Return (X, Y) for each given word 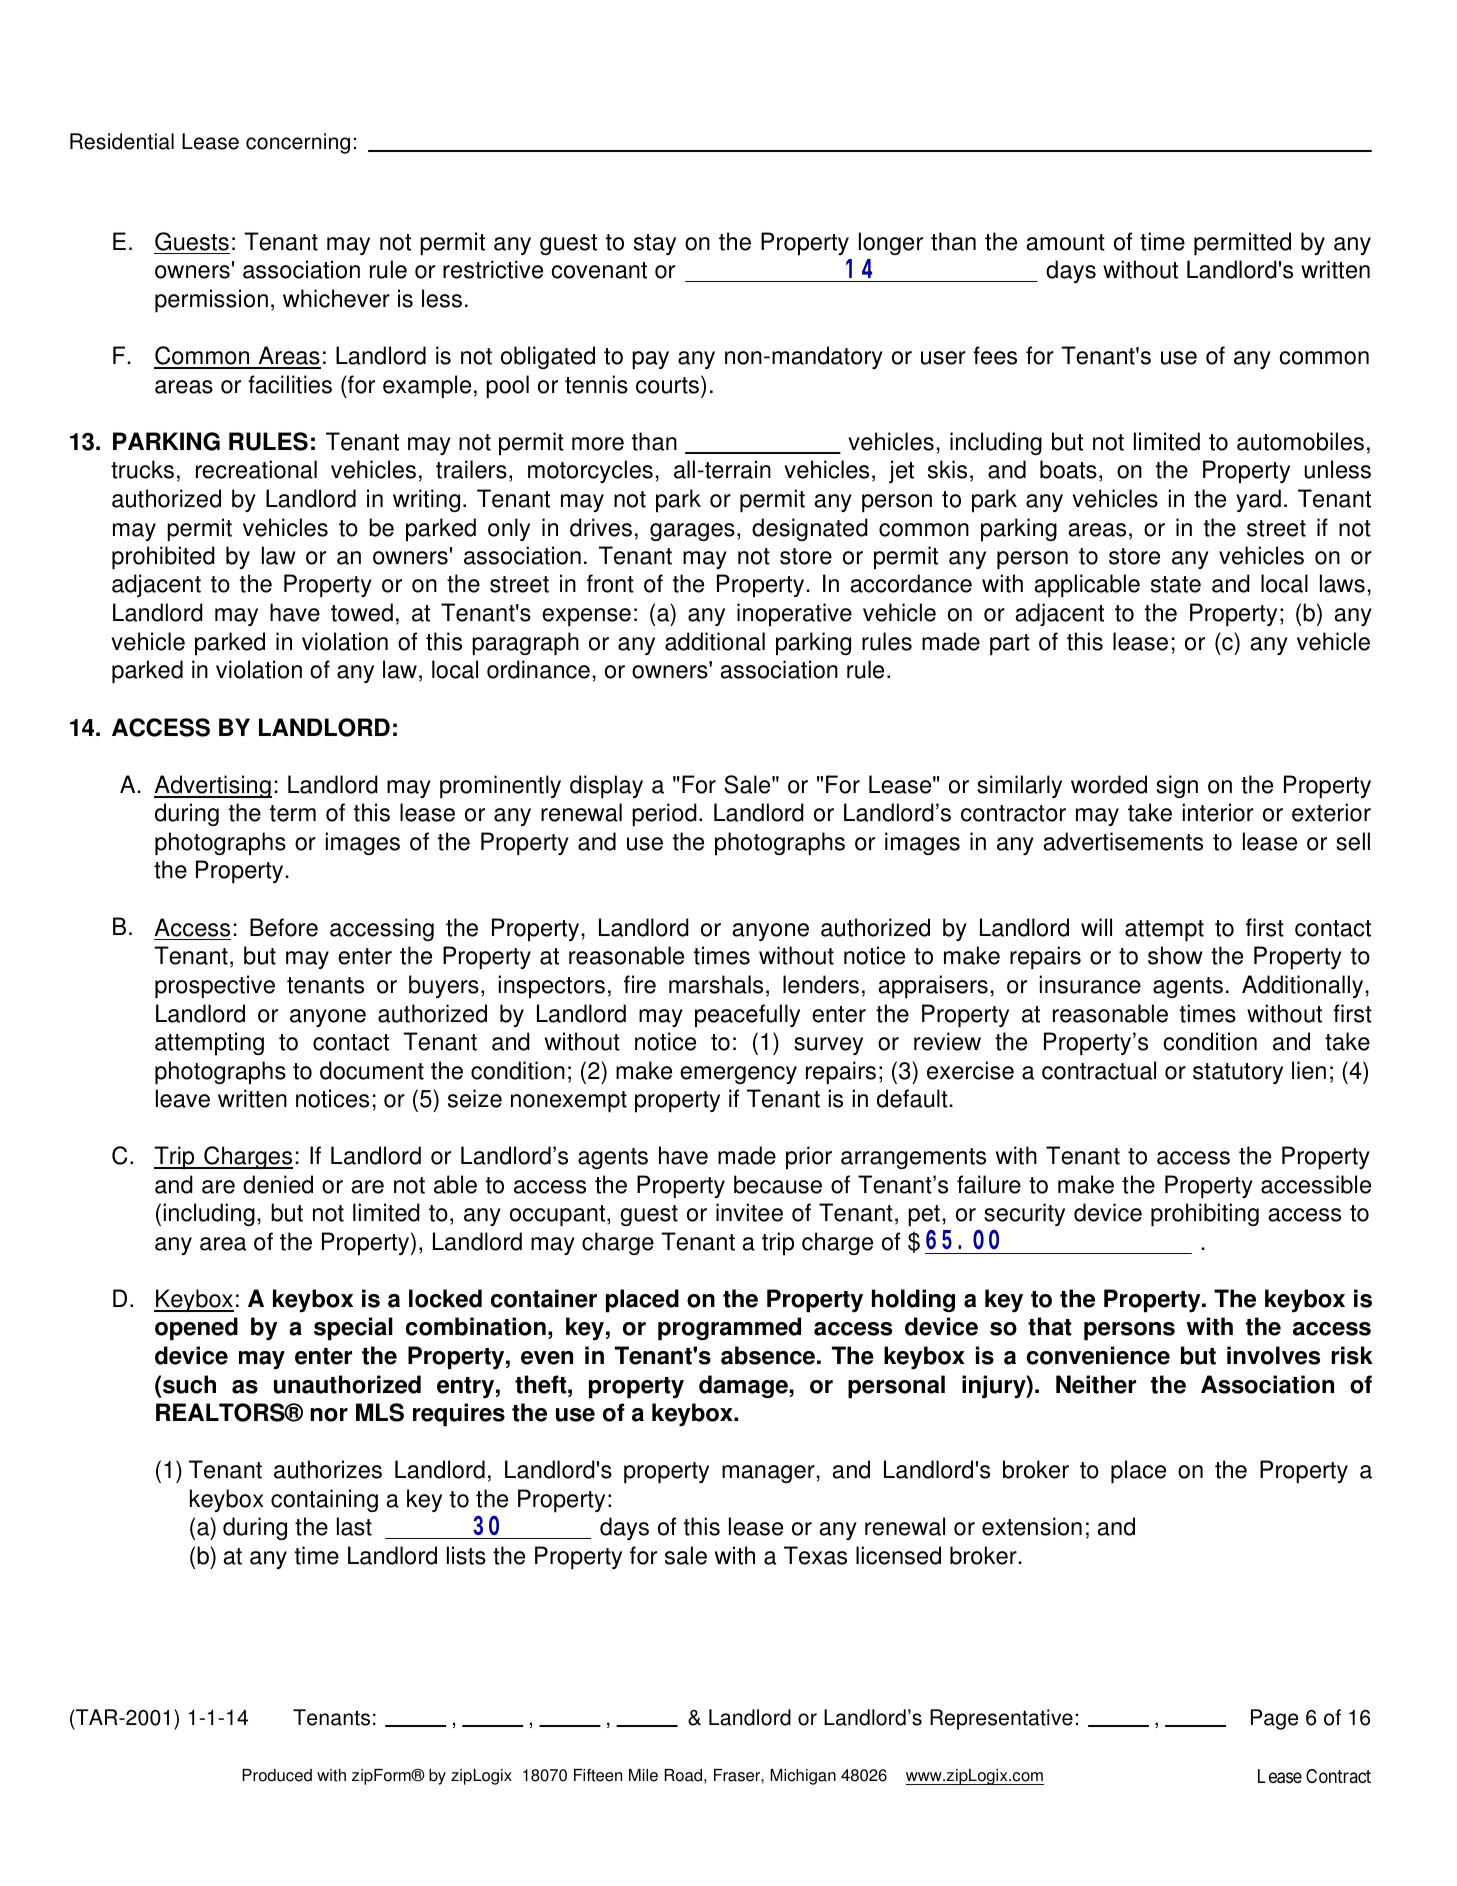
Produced (277, 1775)
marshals (716, 984)
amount (1065, 242)
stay (655, 244)
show (1175, 955)
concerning (298, 143)
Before (284, 927)
